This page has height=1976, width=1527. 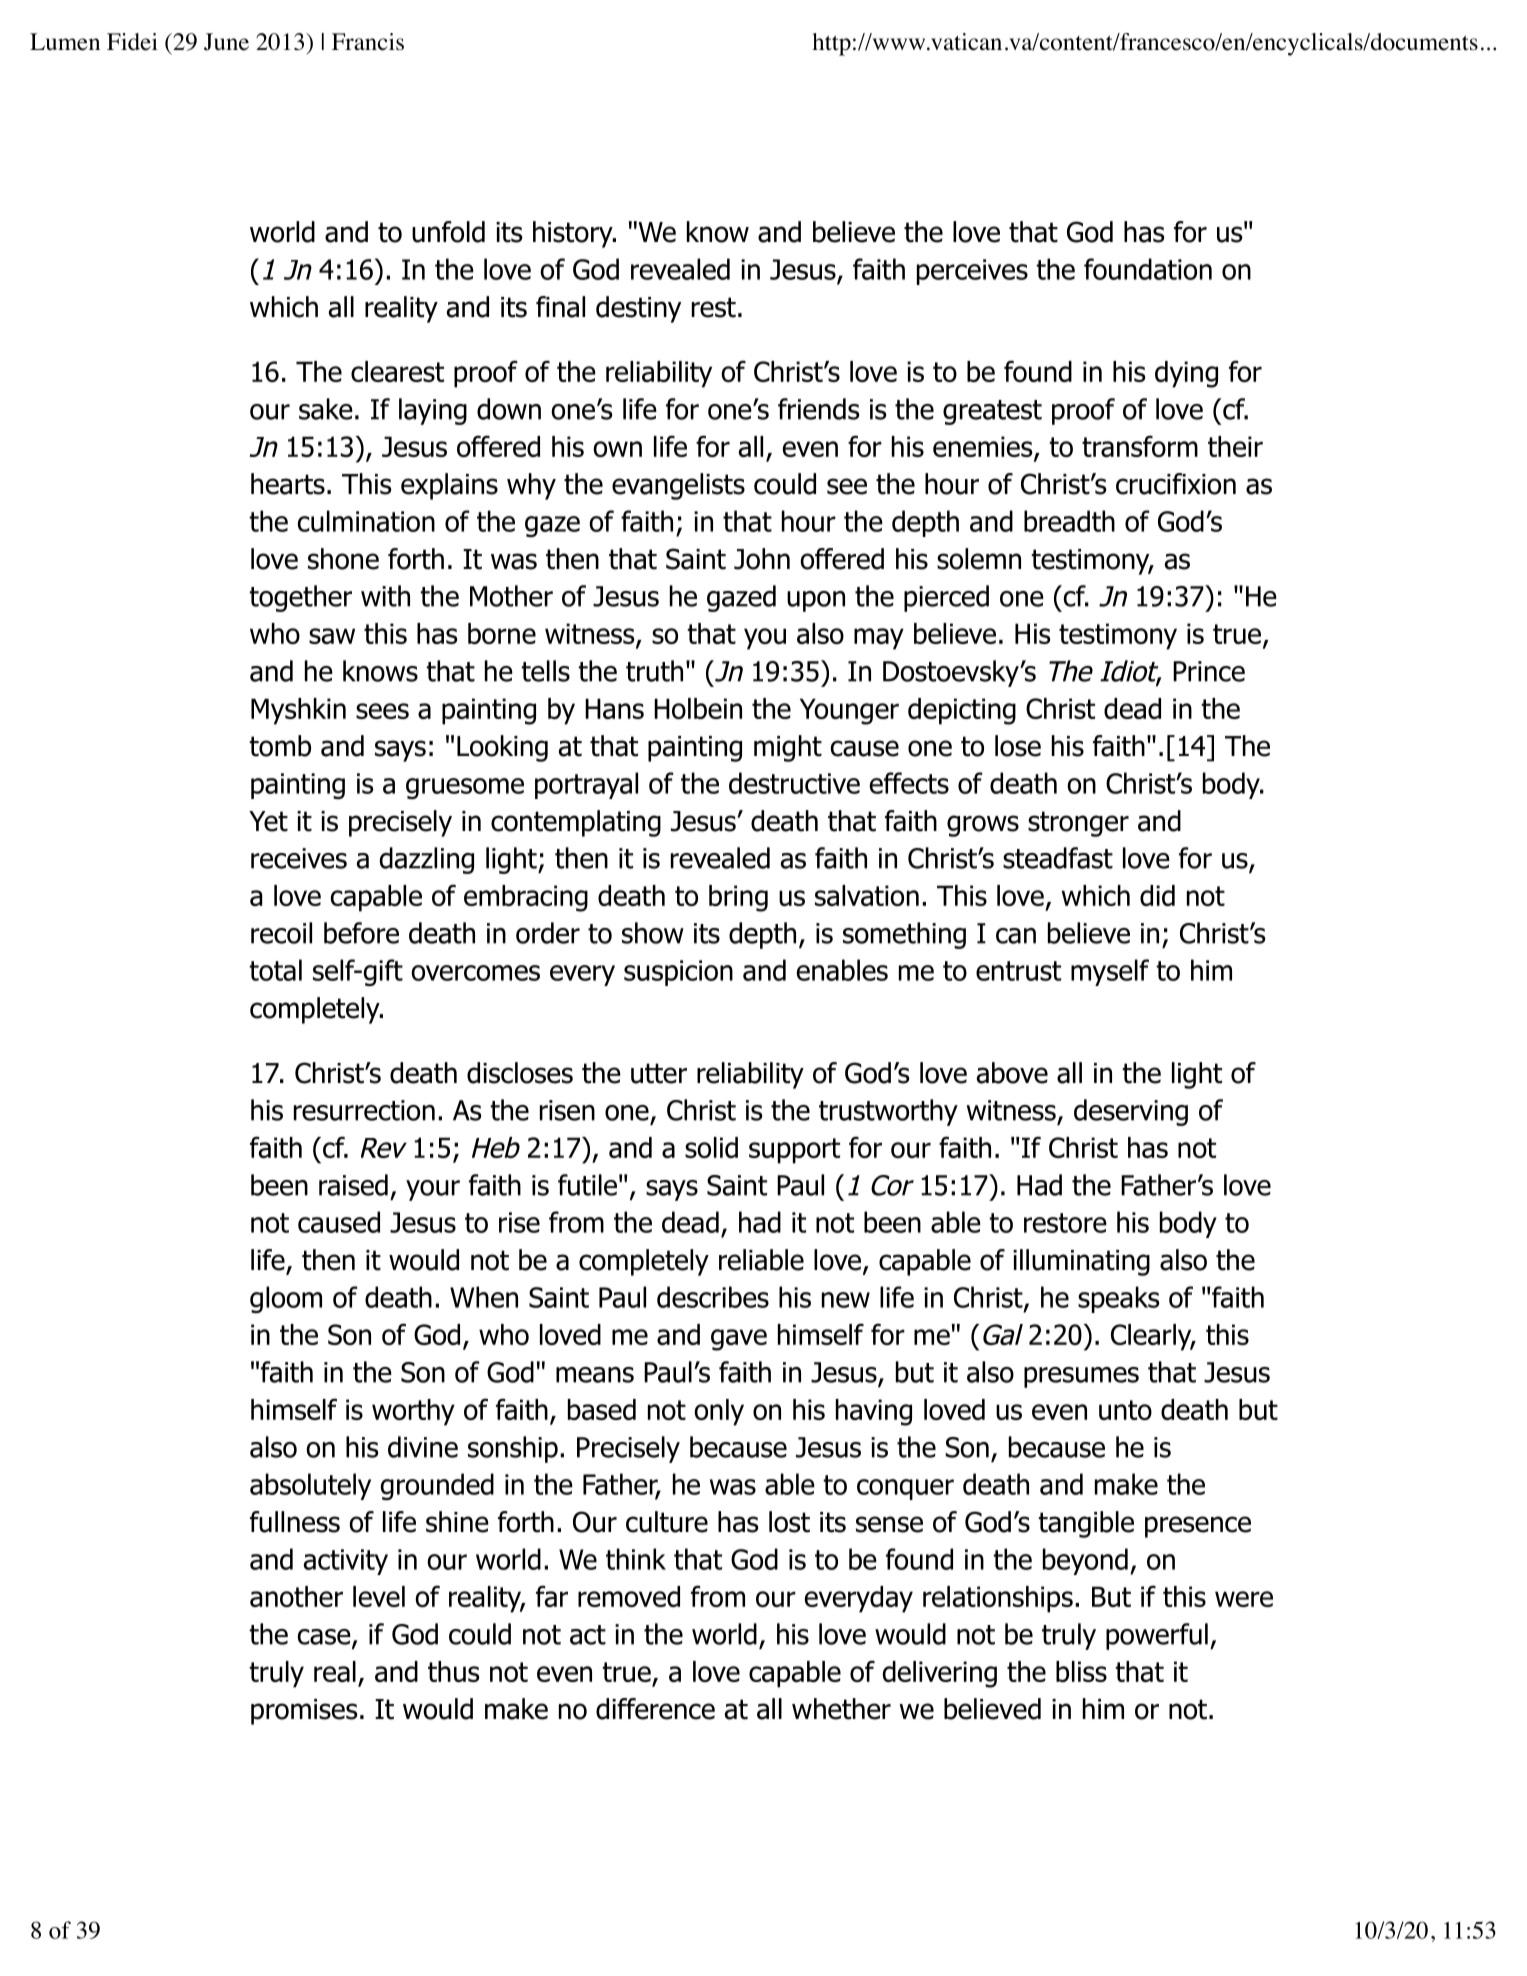 What do you see at coordinates (288, 484) in the page?
I see `hearts` at bounding box center [288, 484].
